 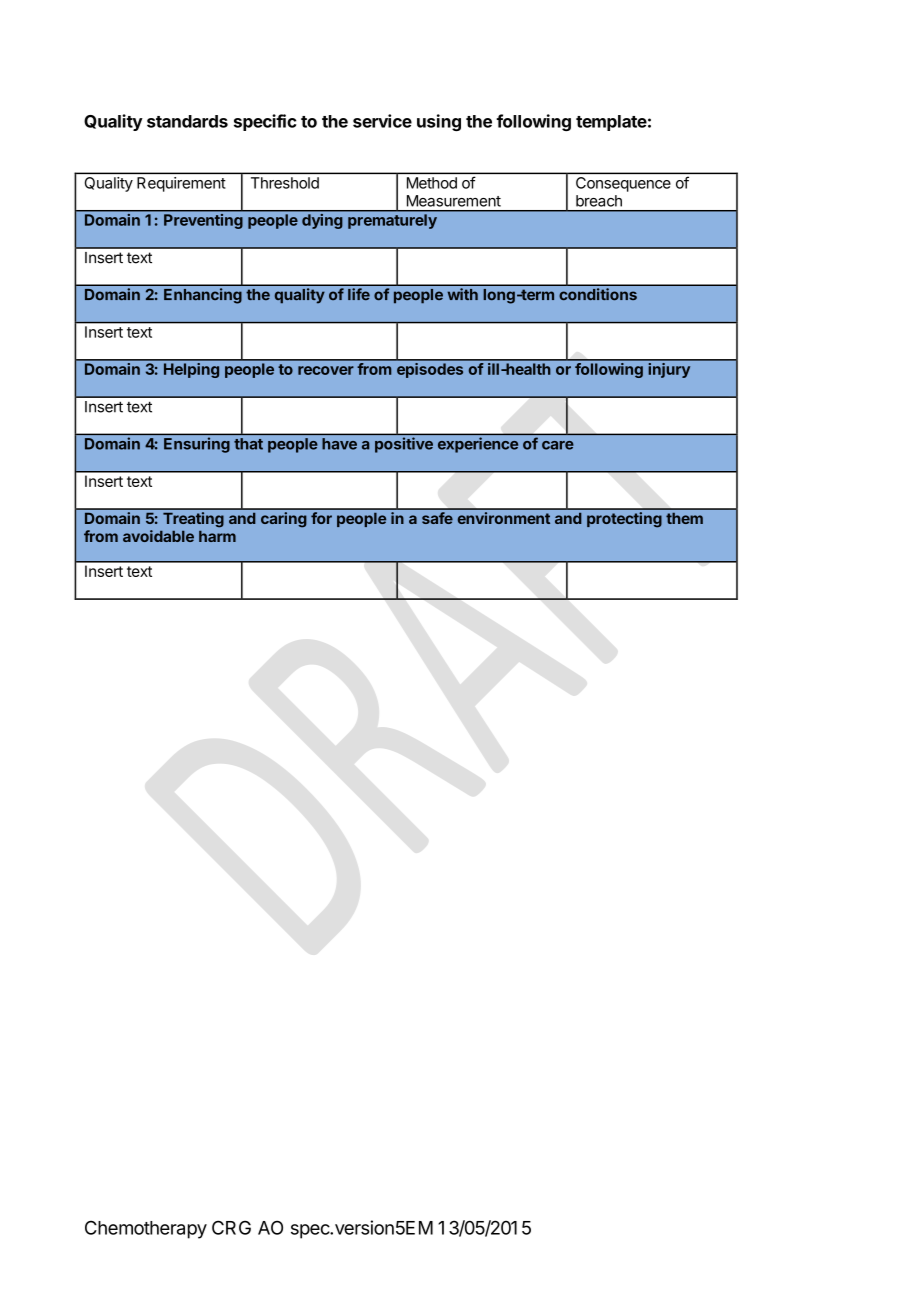 I want to click on experience, so click(x=478, y=445).
